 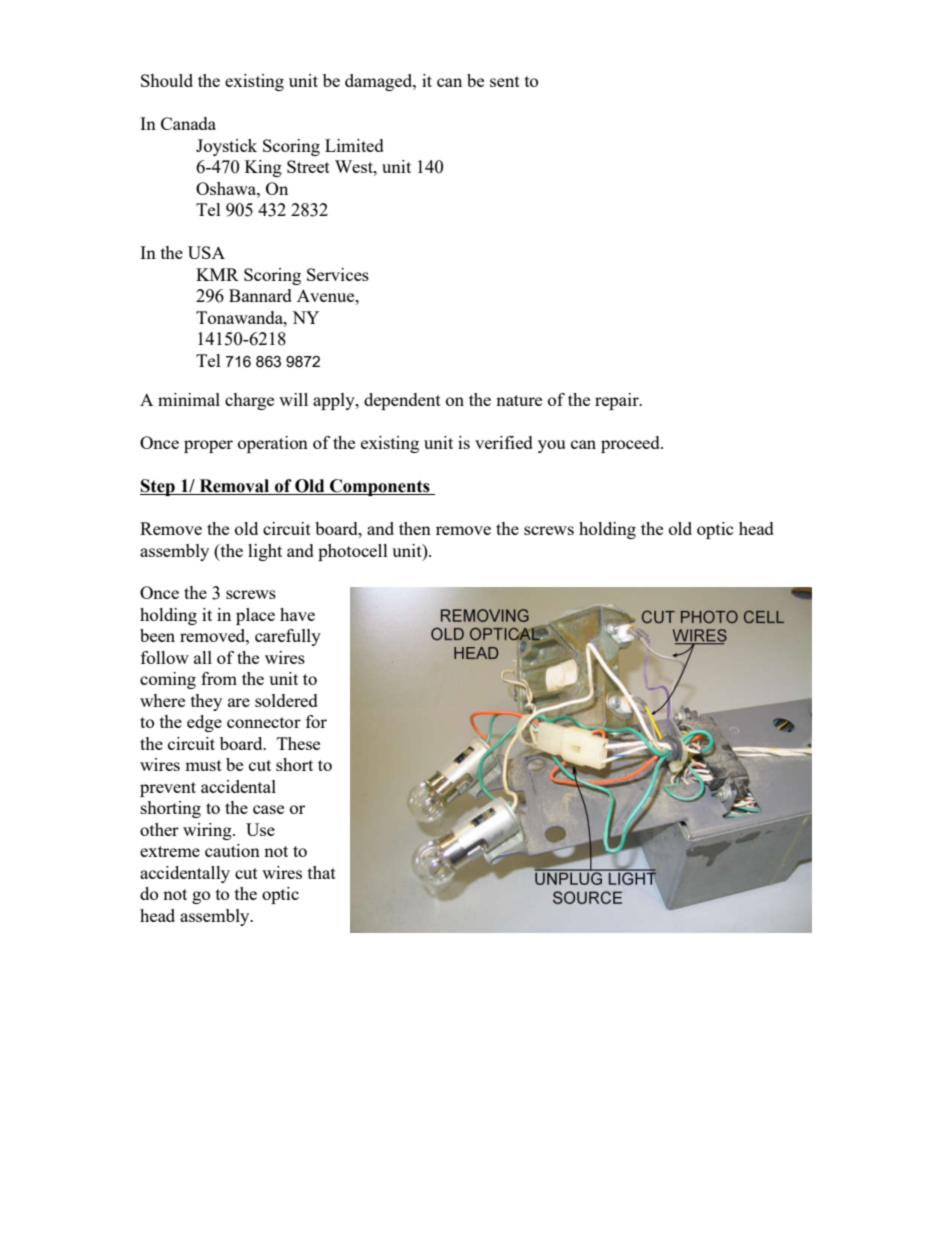 I want to click on sent, so click(x=505, y=81).
